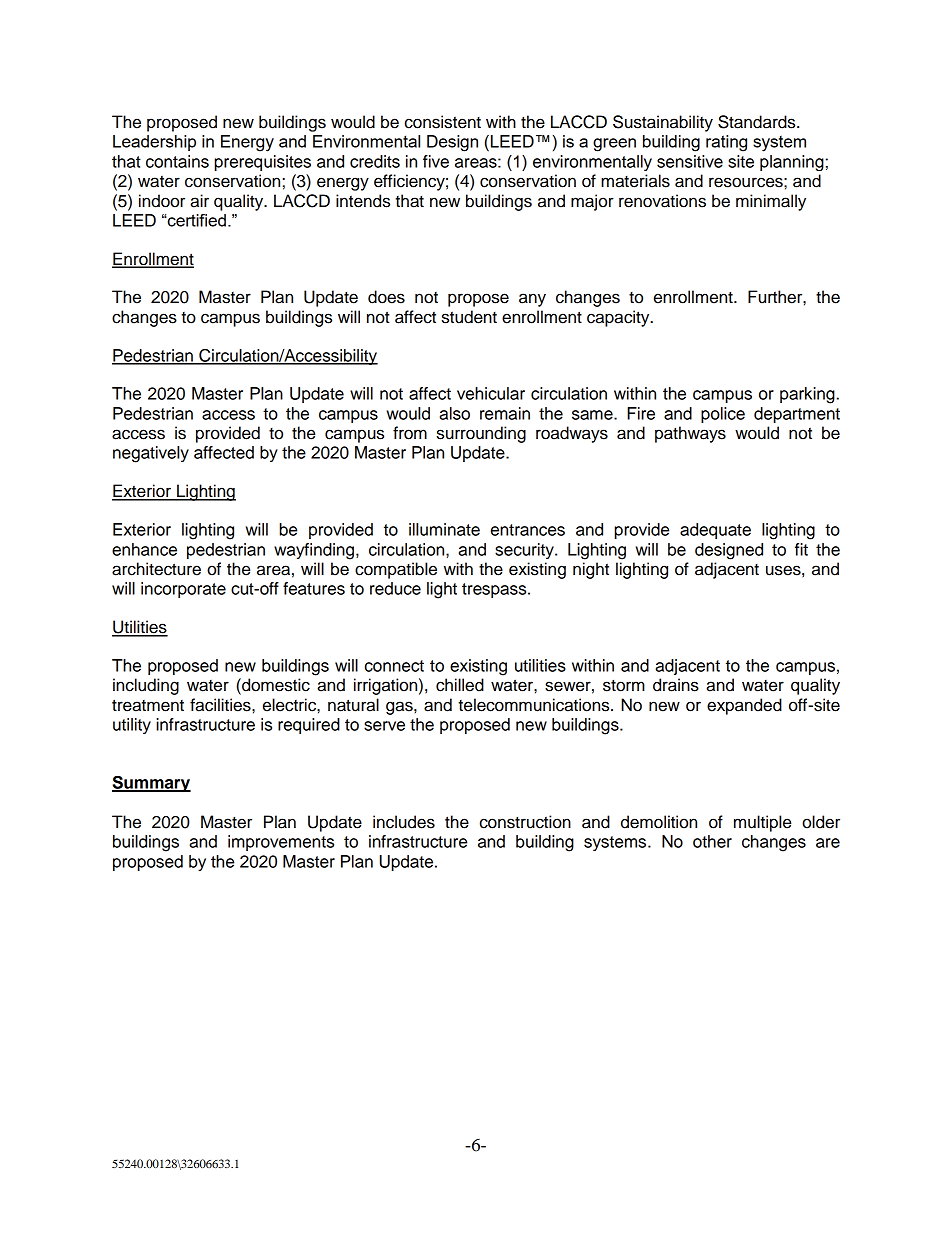 Image resolution: width=952 pixels, height=1233 pixels. I want to click on rating, so click(726, 143).
